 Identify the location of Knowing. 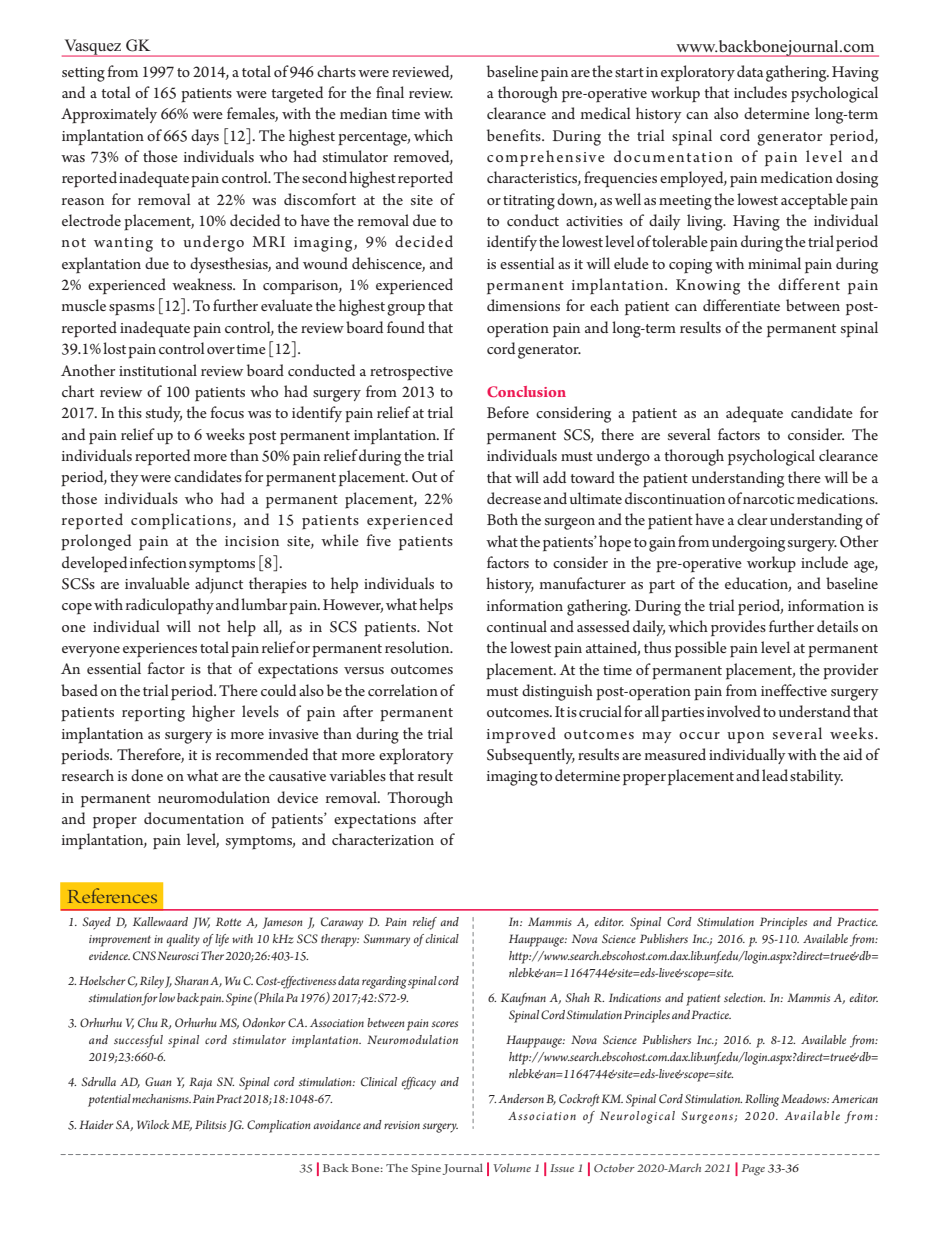
(708, 287).
